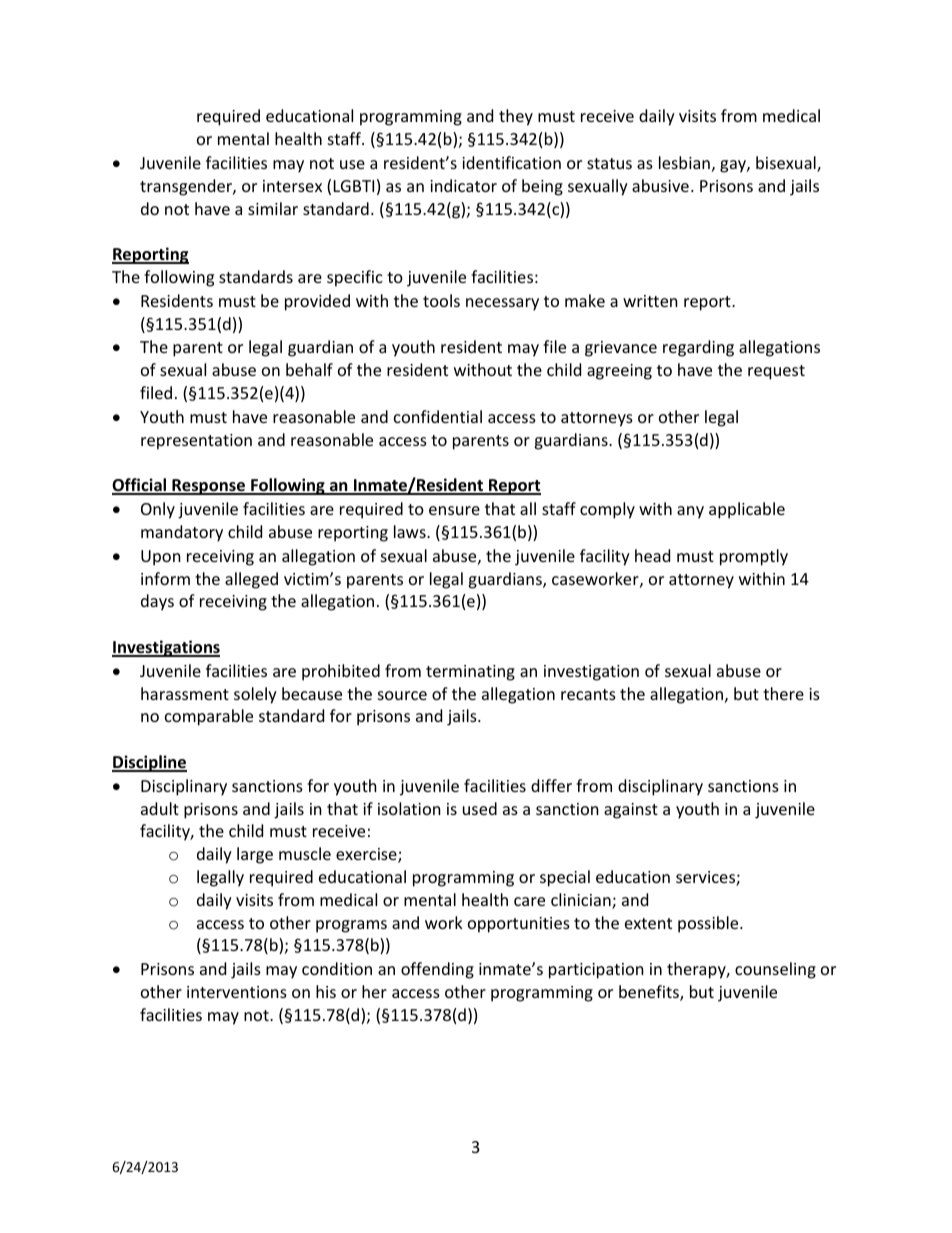 This page has width=952, height=1233. What do you see at coordinates (209, 717) in the page?
I see `comparable` at bounding box center [209, 717].
